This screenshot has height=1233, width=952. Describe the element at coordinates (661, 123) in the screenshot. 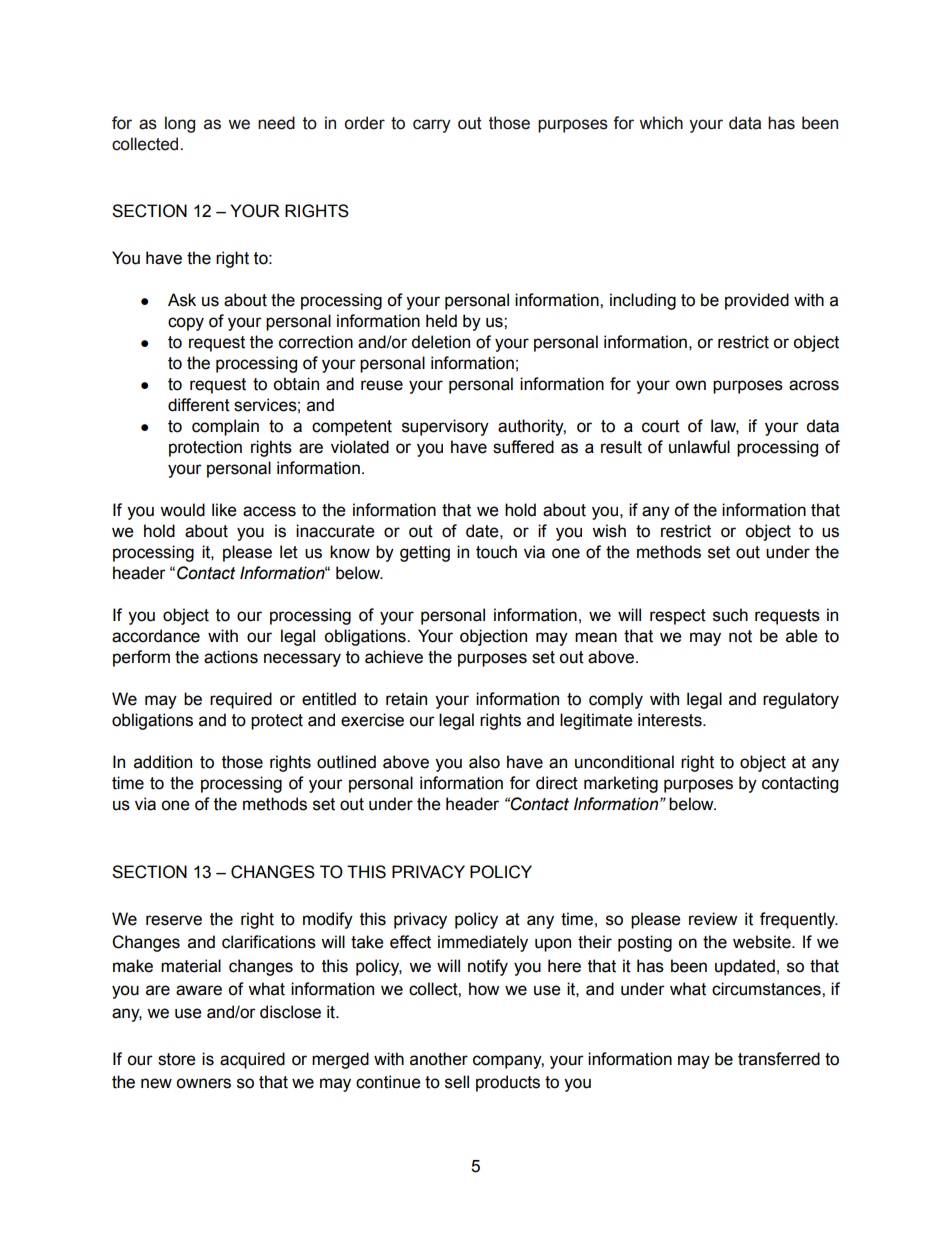

I see `which` at that location.
